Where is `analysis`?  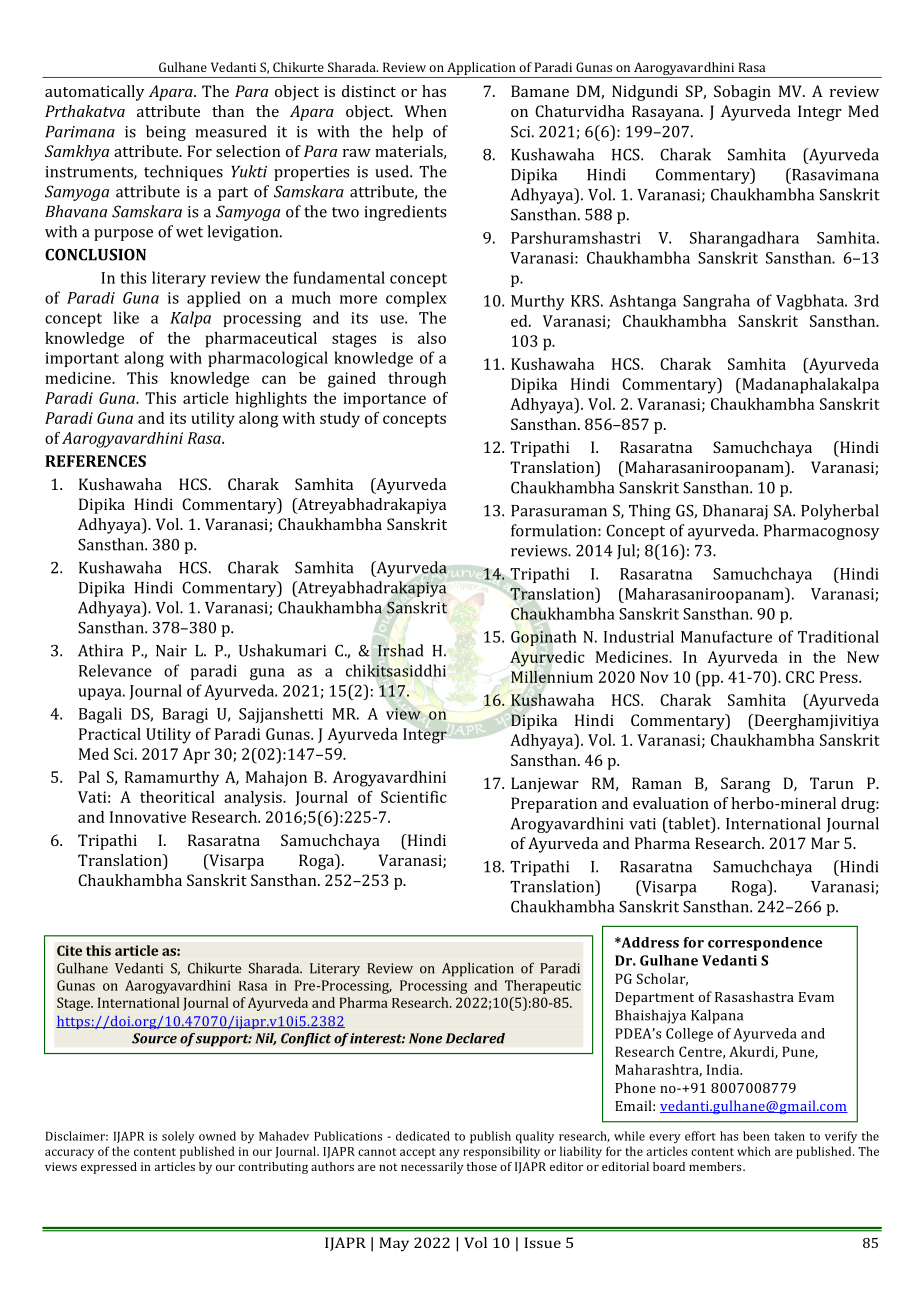
analysis is located at coordinates (254, 799).
